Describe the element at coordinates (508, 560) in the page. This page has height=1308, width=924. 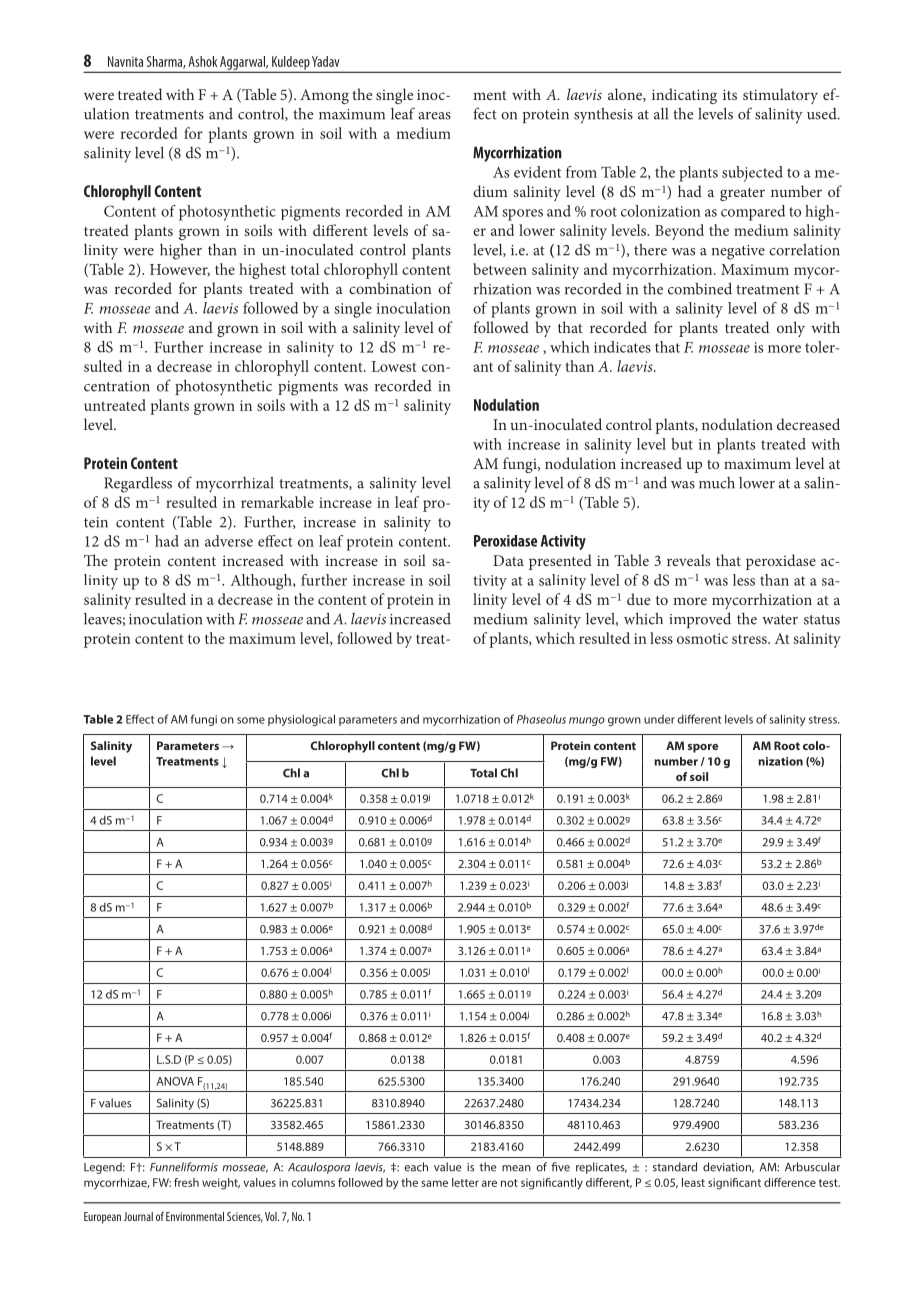
I see `Data` at that location.
